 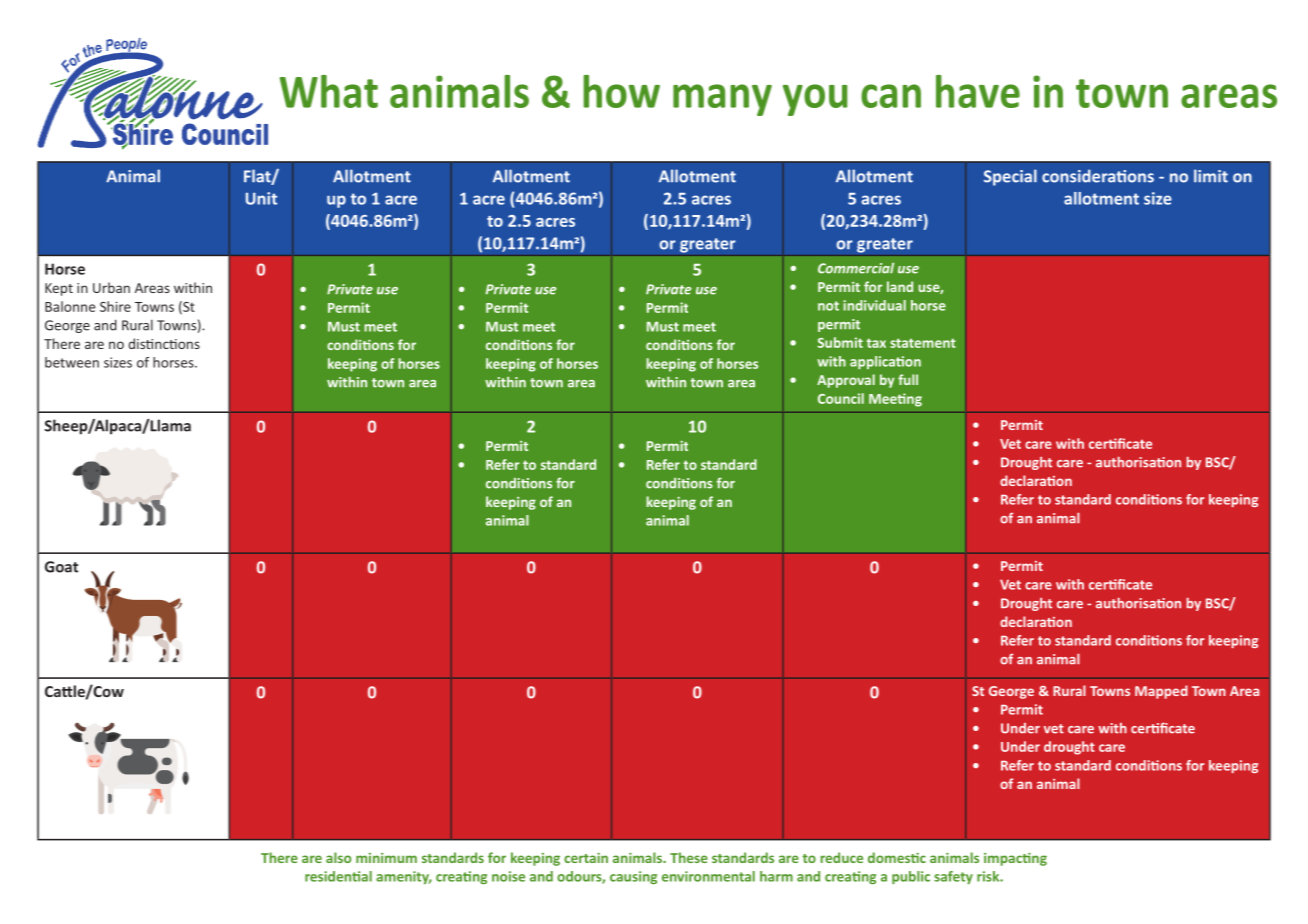 I want to click on Mapped, so click(x=1161, y=692).
